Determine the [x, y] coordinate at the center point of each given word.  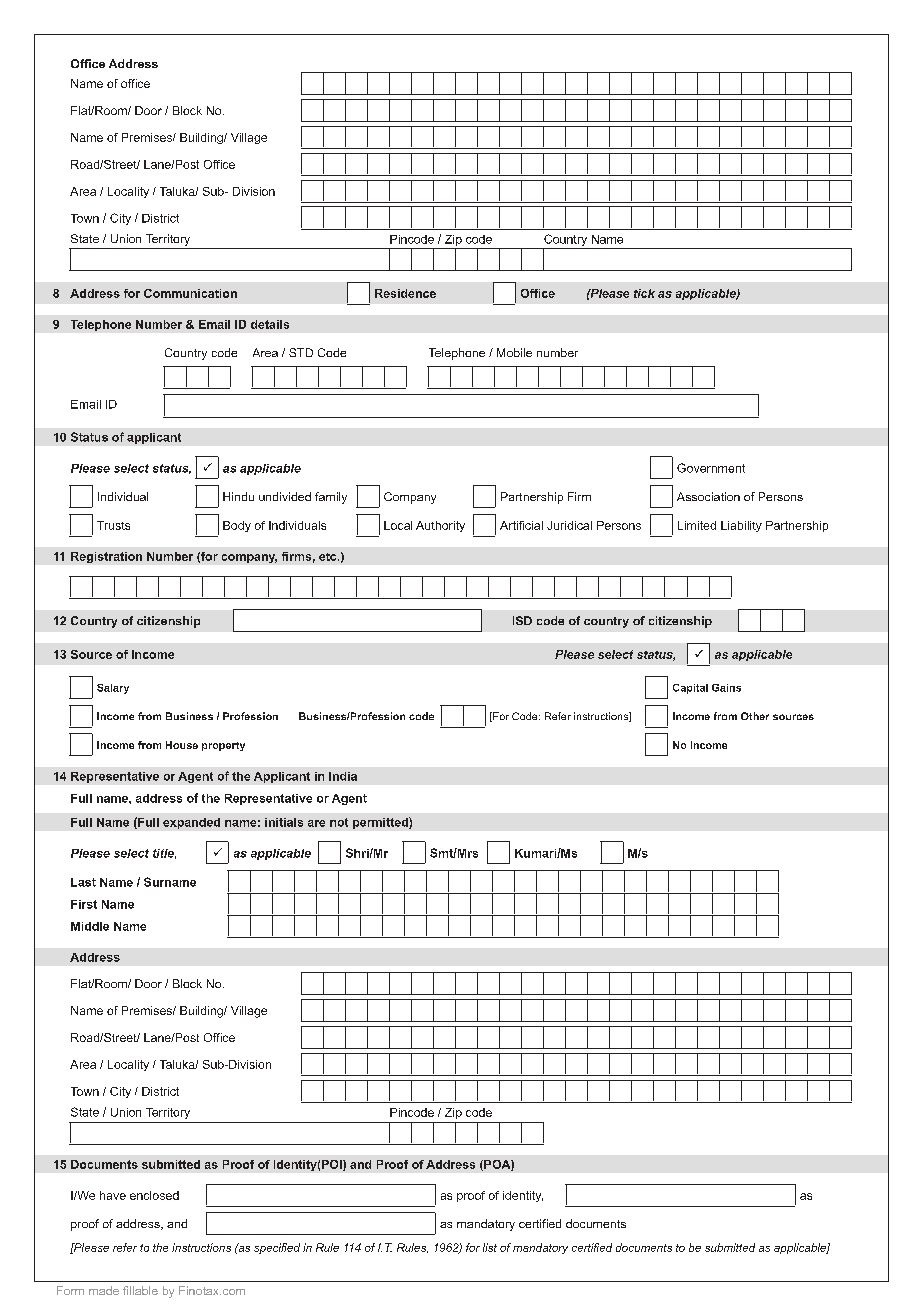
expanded [191, 823]
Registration [106, 557]
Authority [440, 526]
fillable [140, 1290]
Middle [90, 926]
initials [284, 822]
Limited [697, 525]
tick [644, 293]
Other [755, 716]
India [343, 776]
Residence [405, 293]
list [490, 1247]
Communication [190, 293]
